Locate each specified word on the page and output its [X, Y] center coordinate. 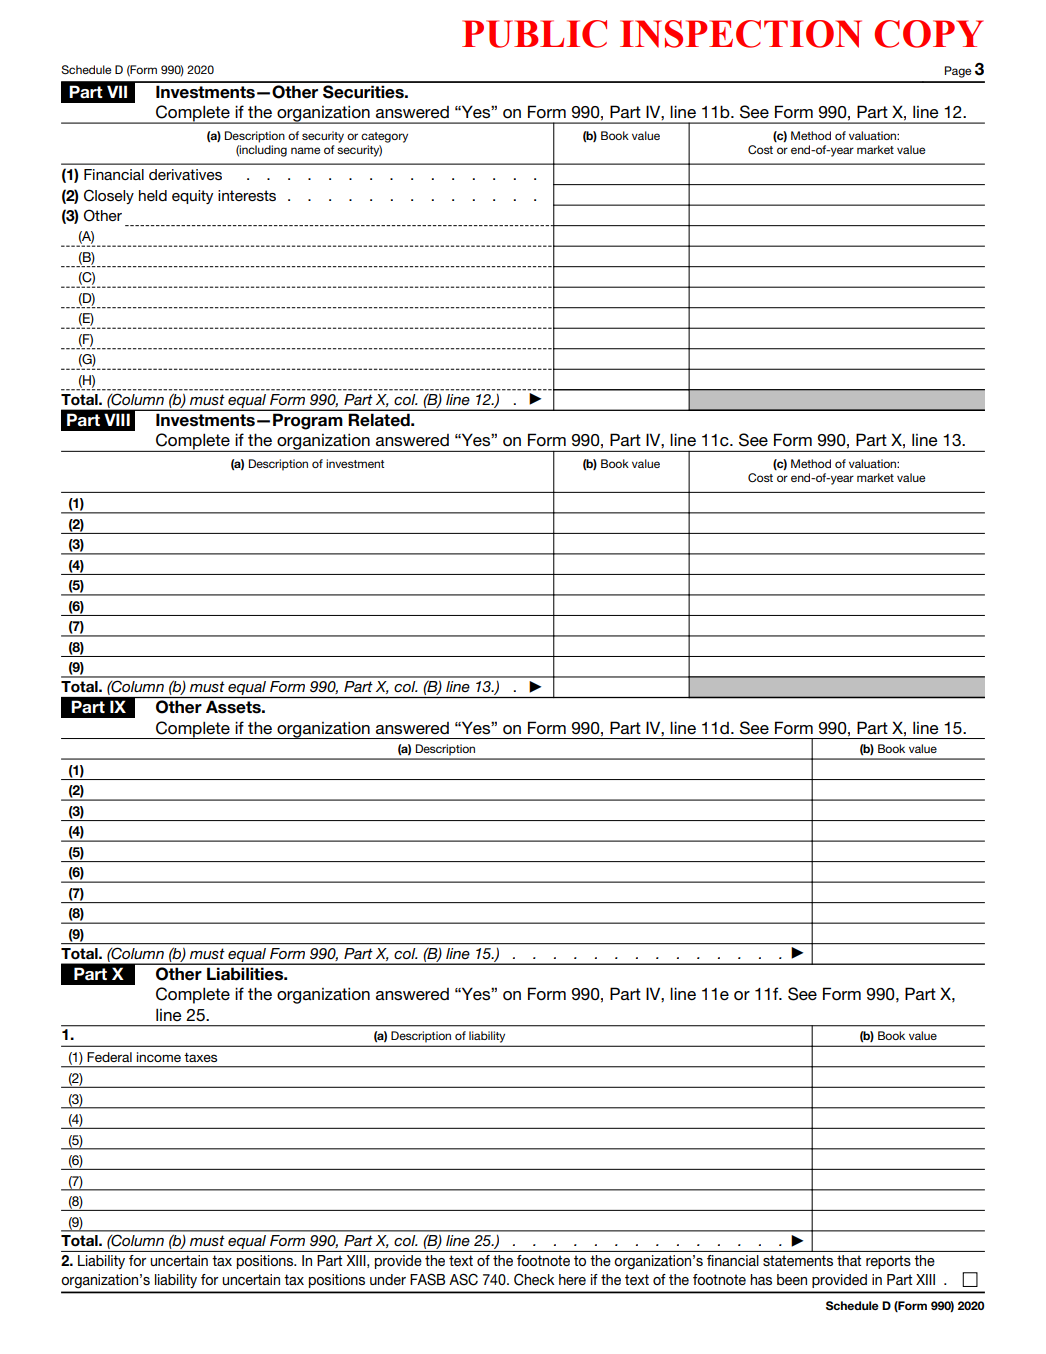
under [388, 1279]
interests [247, 195]
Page [958, 72]
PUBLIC [534, 34]
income [159, 1057]
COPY [928, 34]
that [849, 1260]
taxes [200, 1057]
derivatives [185, 174]
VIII [117, 419]
